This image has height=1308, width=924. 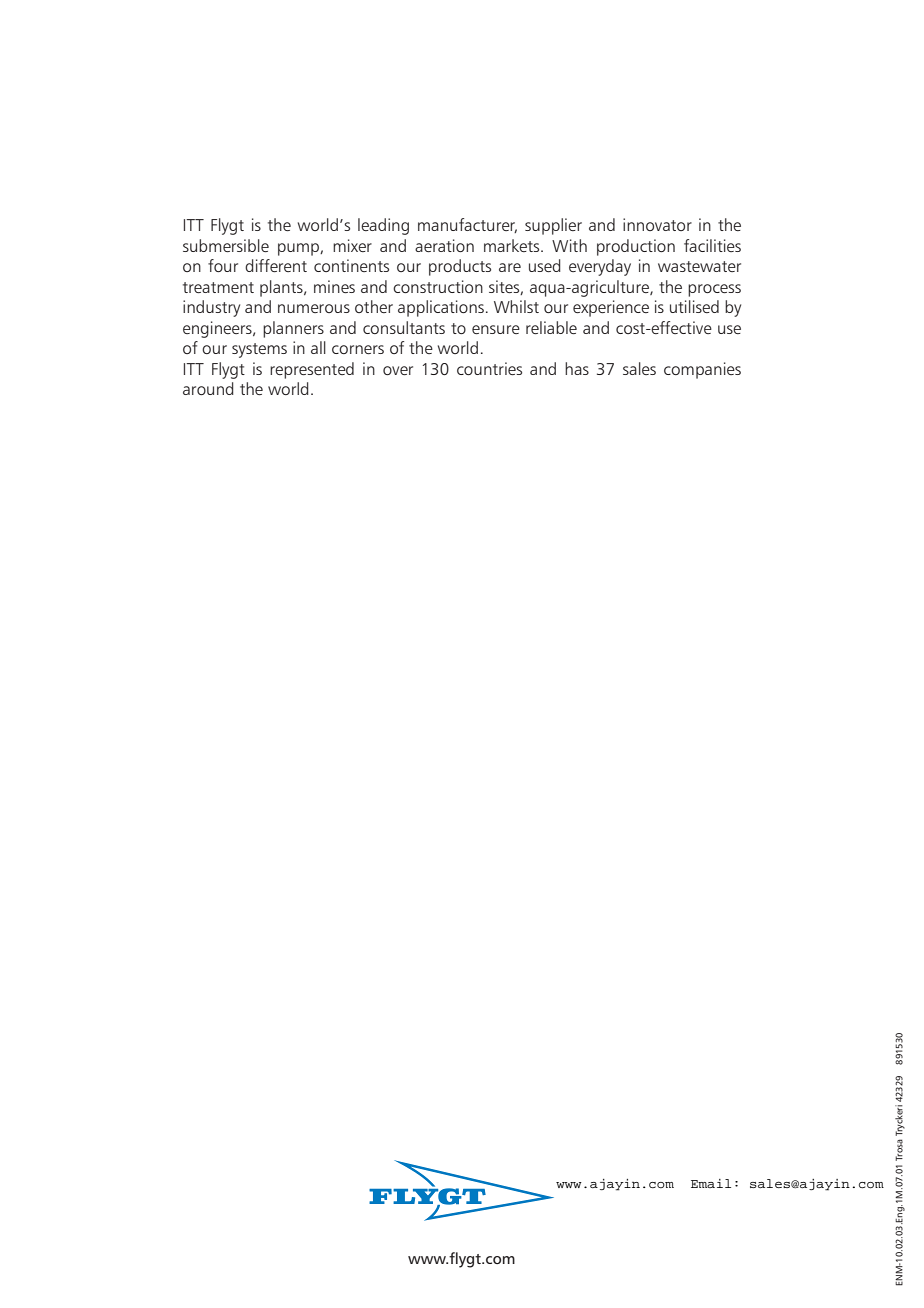 I want to click on around, so click(x=208, y=388).
